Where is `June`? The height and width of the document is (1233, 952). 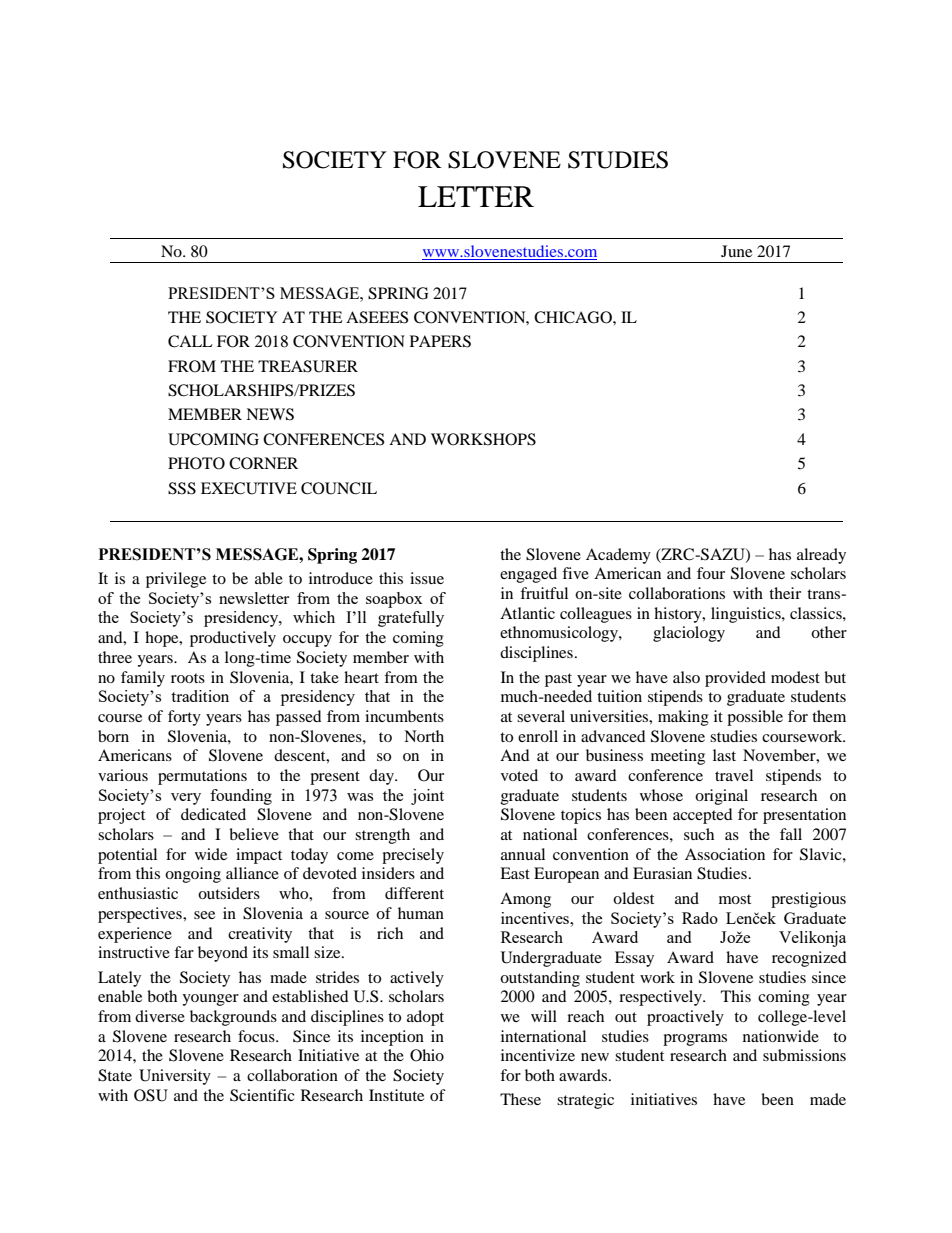
June is located at coordinates (736, 251).
